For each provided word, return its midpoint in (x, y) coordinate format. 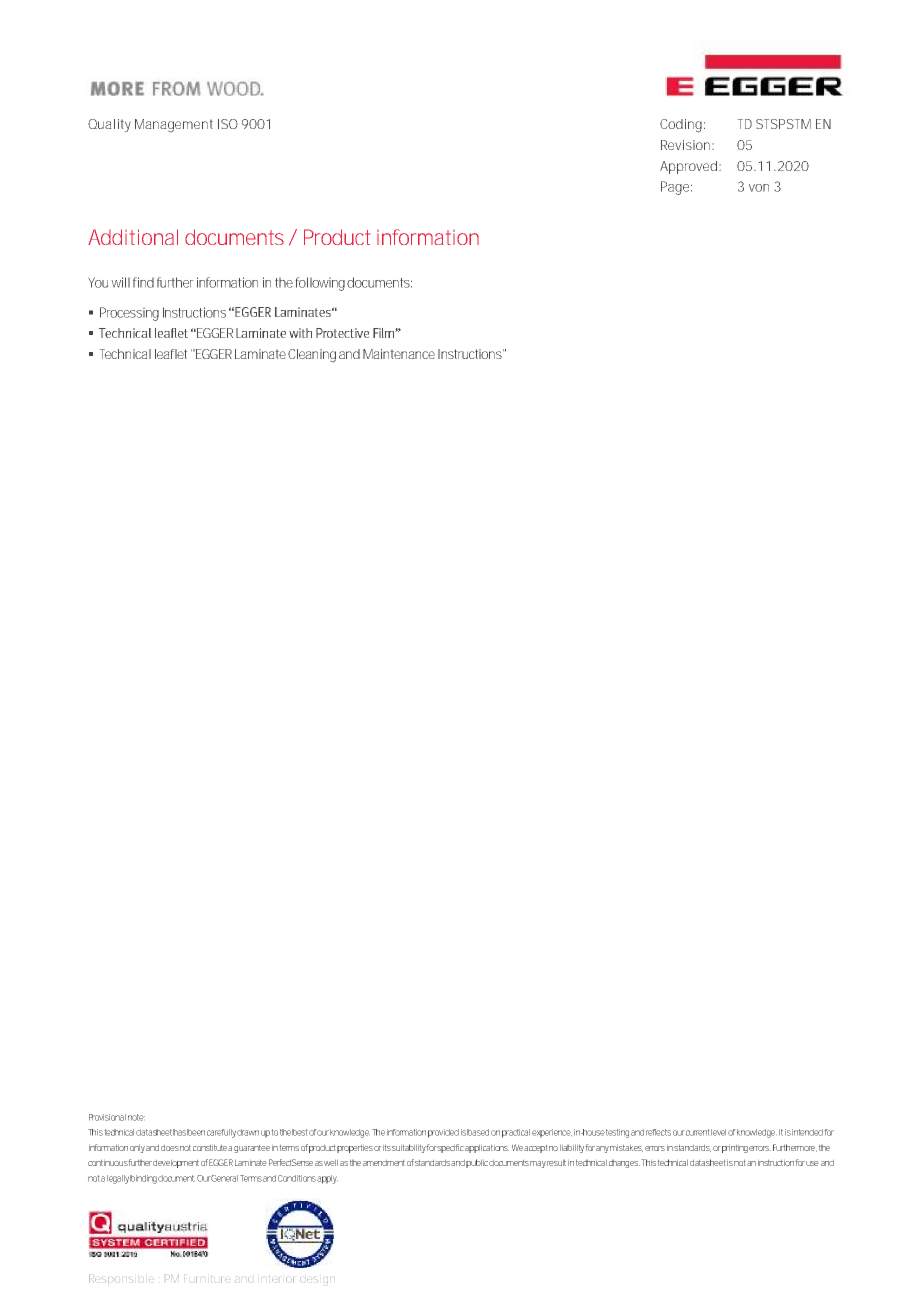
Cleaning (312, 355)
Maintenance (399, 354)
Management (174, 125)
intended (807, 1132)
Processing (129, 314)
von (759, 188)
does (170, 1148)
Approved (690, 167)
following (320, 284)
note (136, 1117)
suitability (409, 1148)
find (143, 282)
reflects (658, 1132)
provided (443, 1133)
